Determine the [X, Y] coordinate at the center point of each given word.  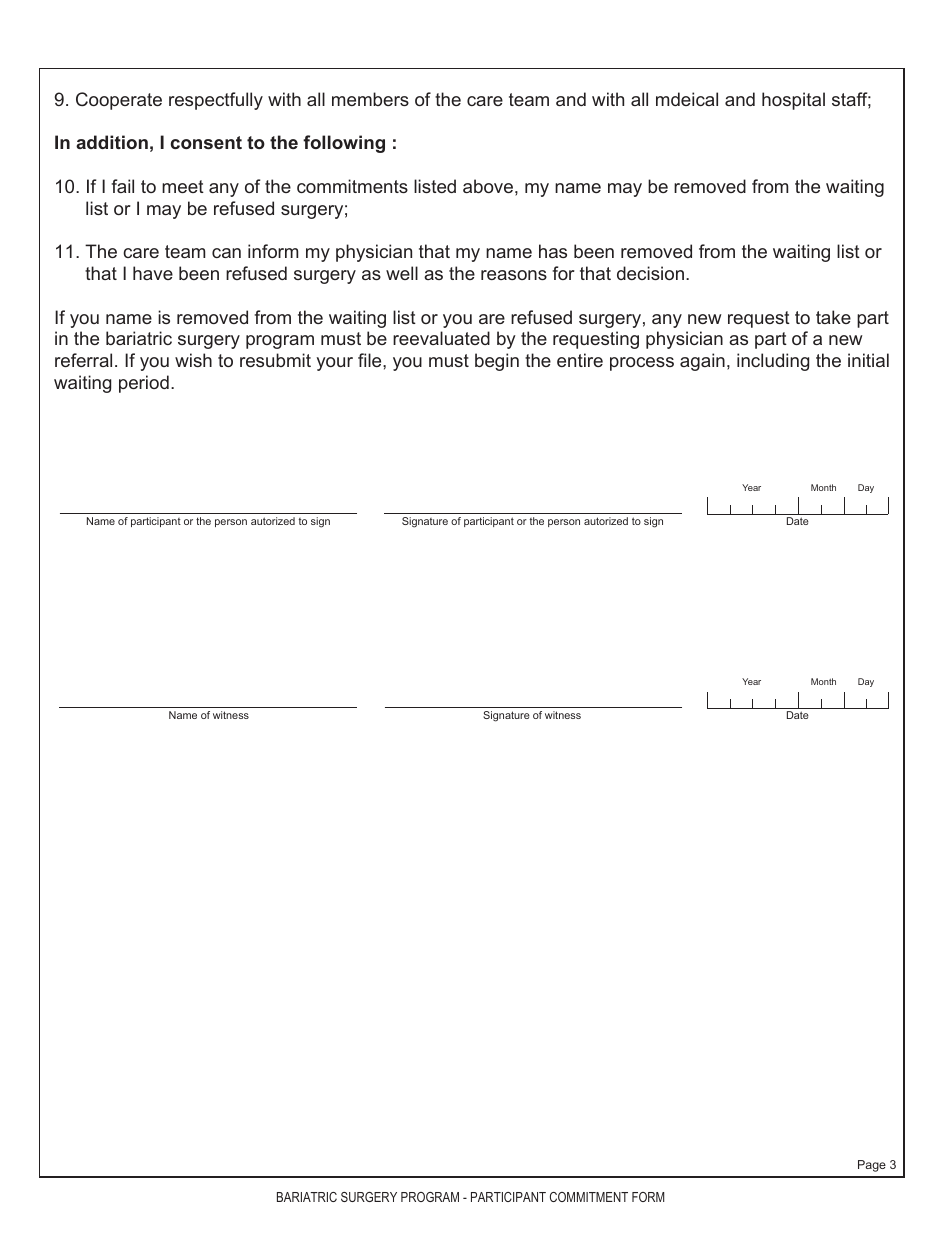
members [370, 99]
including [773, 362]
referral [83, 360]
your [335, 364]
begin [497, 362]
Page [872, 1166]
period [144, 384]
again [702, 362]
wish [193, 360]
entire [580, 360]
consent [206, 142]
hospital [793, 101]
